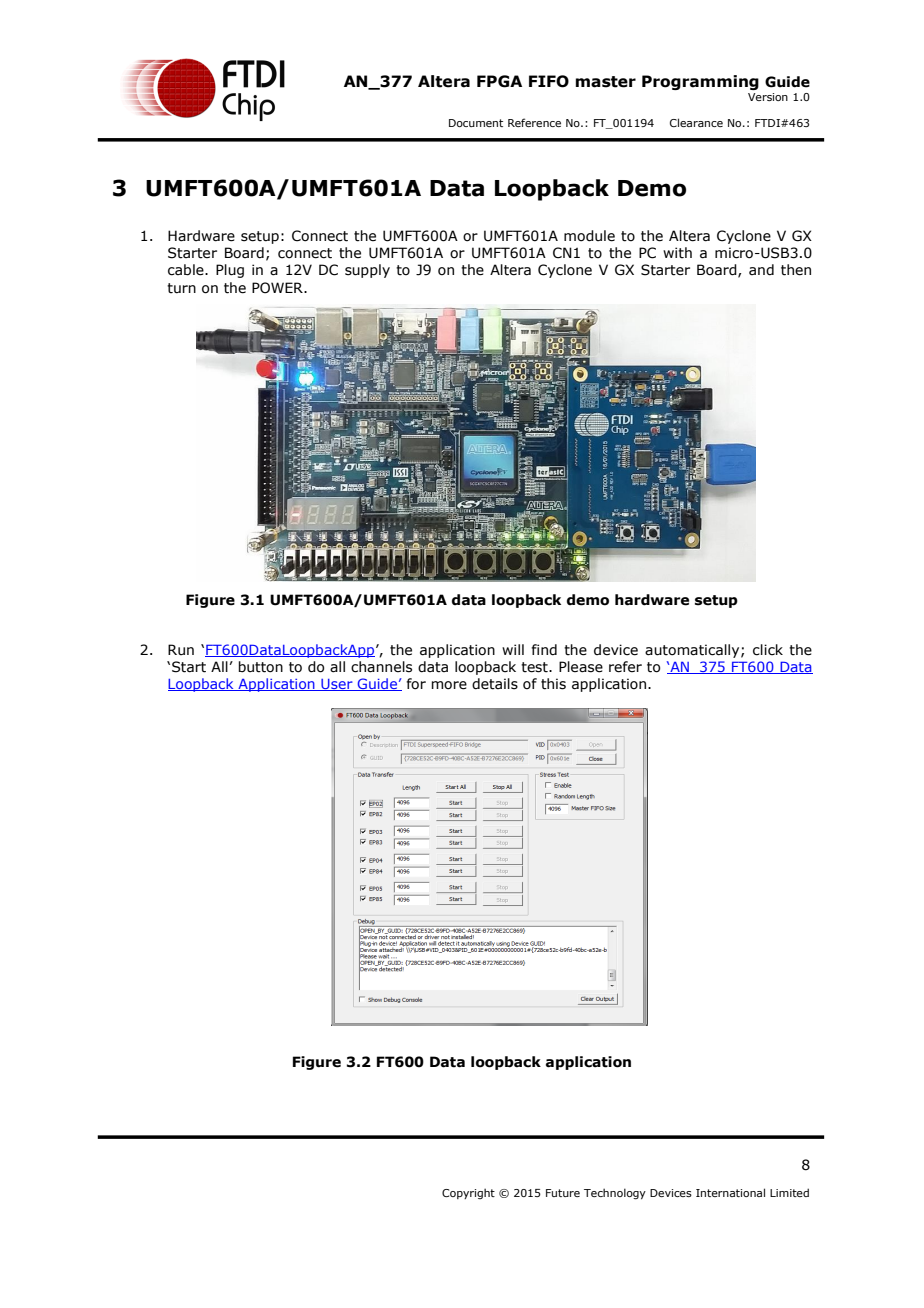 The height and width of the page is (1308, 924). What do you see at coordinates (563, 1193) in the page?
I see `Future` at bounding box center [563, 1193].
